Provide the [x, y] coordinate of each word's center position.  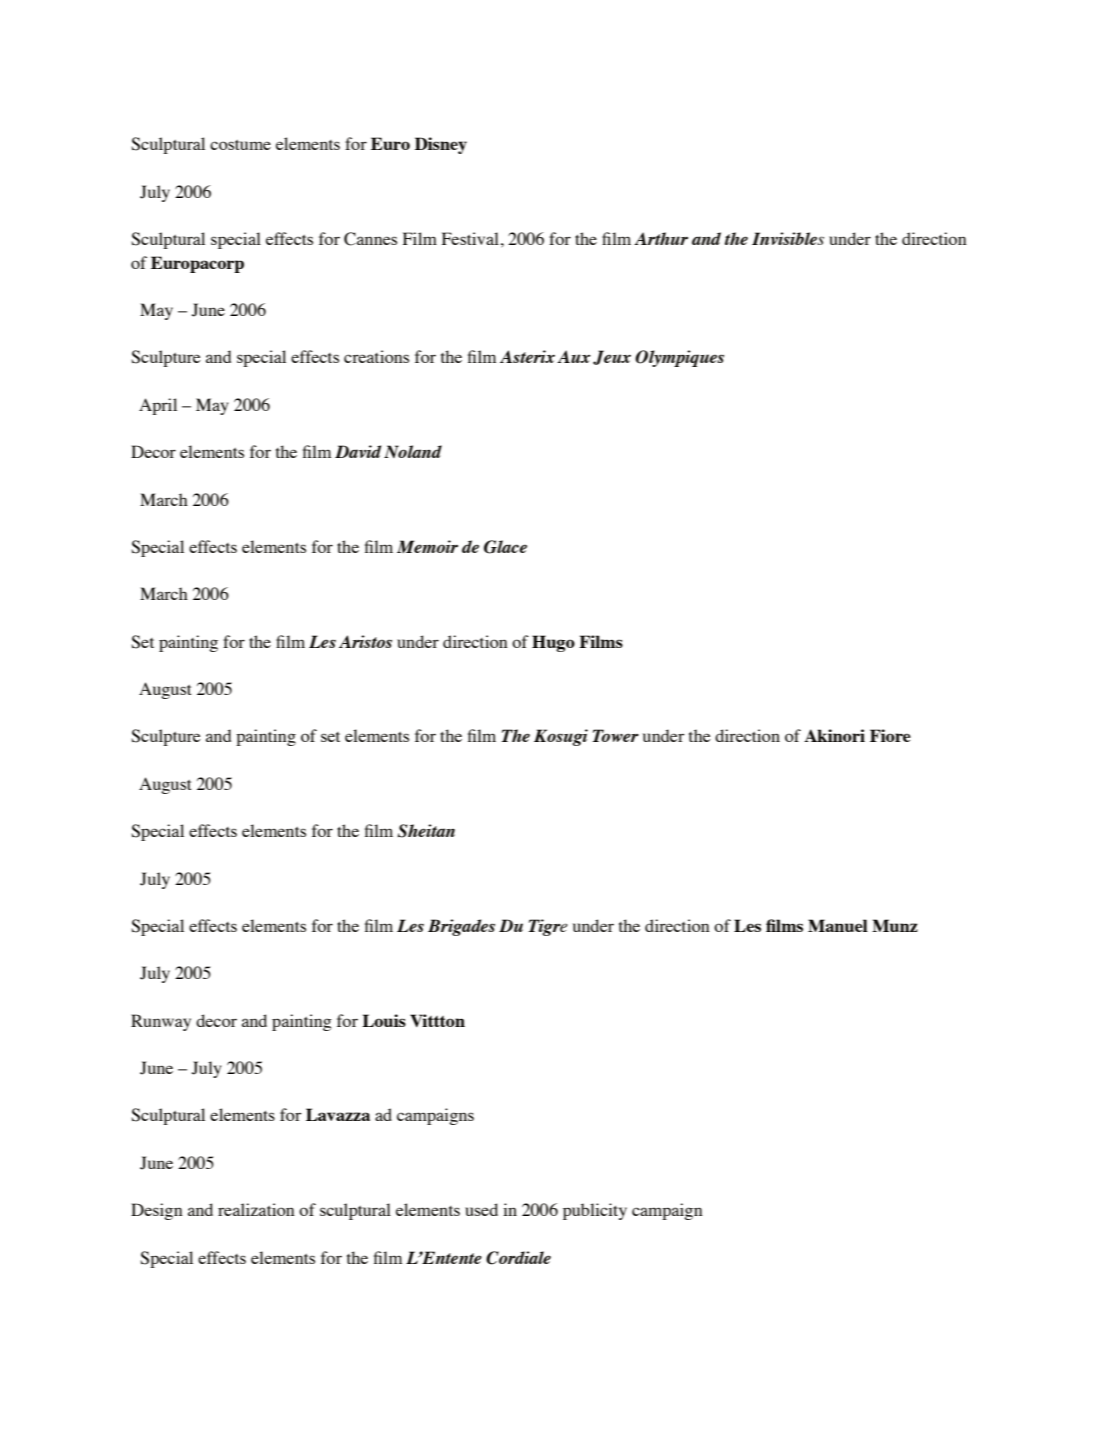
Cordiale [518, 1258]
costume [240, 145]
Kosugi [561, 737]
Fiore [890, 735]
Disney [441, 145]
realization [256, 1209]
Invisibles [788, 238]
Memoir [427, 546]
